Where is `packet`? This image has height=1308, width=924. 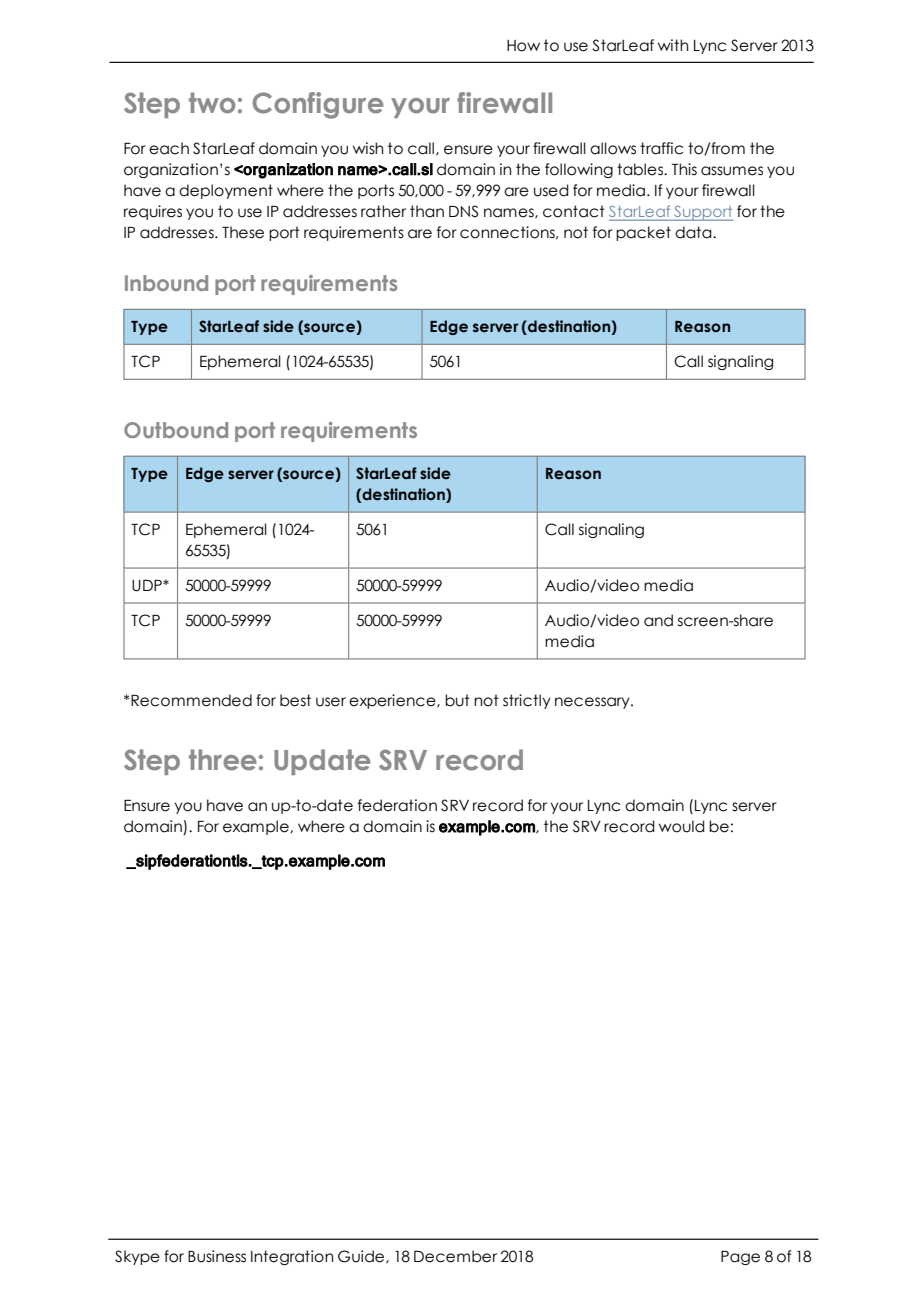
packet is located at coordinates (643, 233).
